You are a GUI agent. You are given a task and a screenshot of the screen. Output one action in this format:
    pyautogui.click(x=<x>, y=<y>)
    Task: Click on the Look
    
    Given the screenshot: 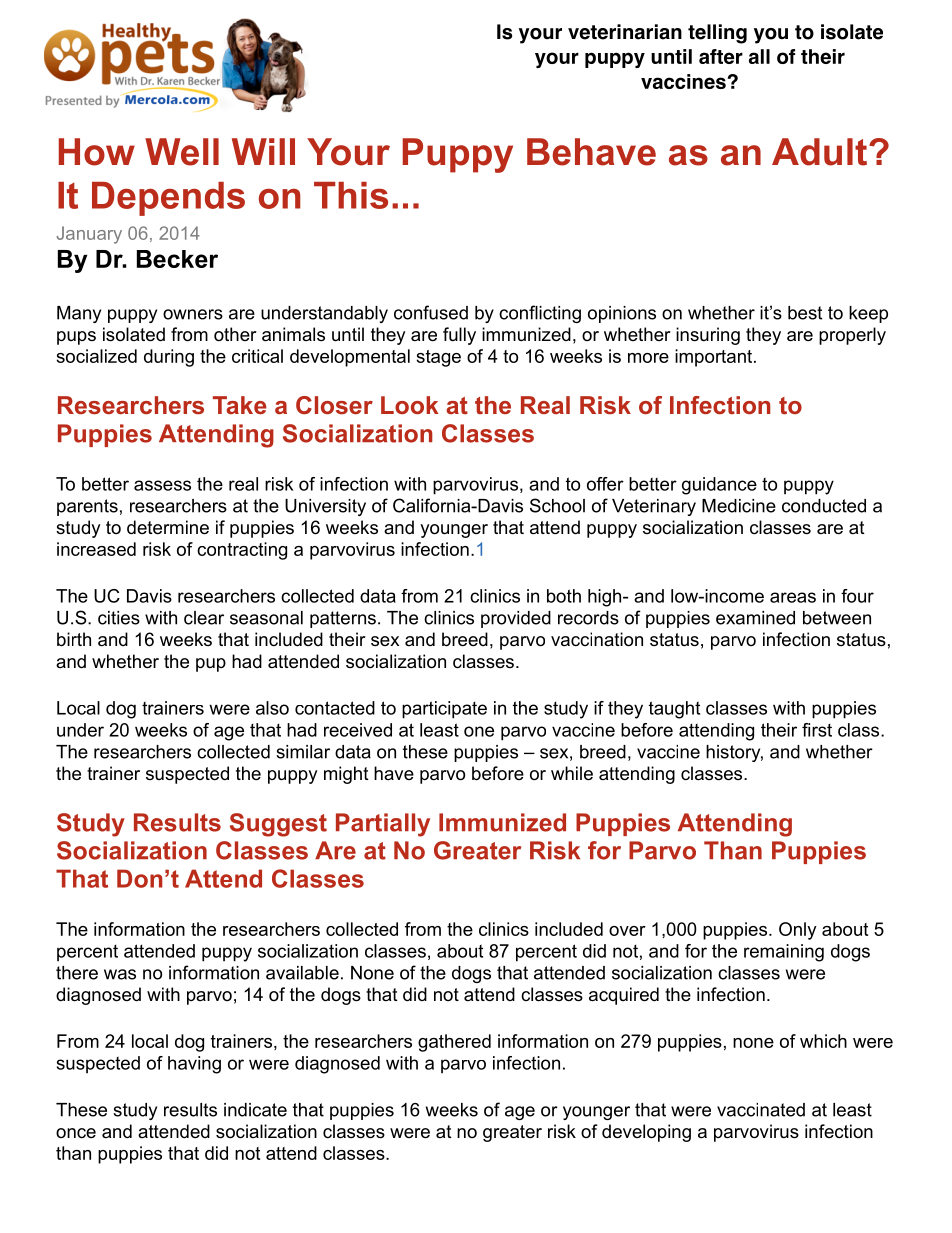 What is the action you would take?
    pyautogui.click(x=410, y=405)
